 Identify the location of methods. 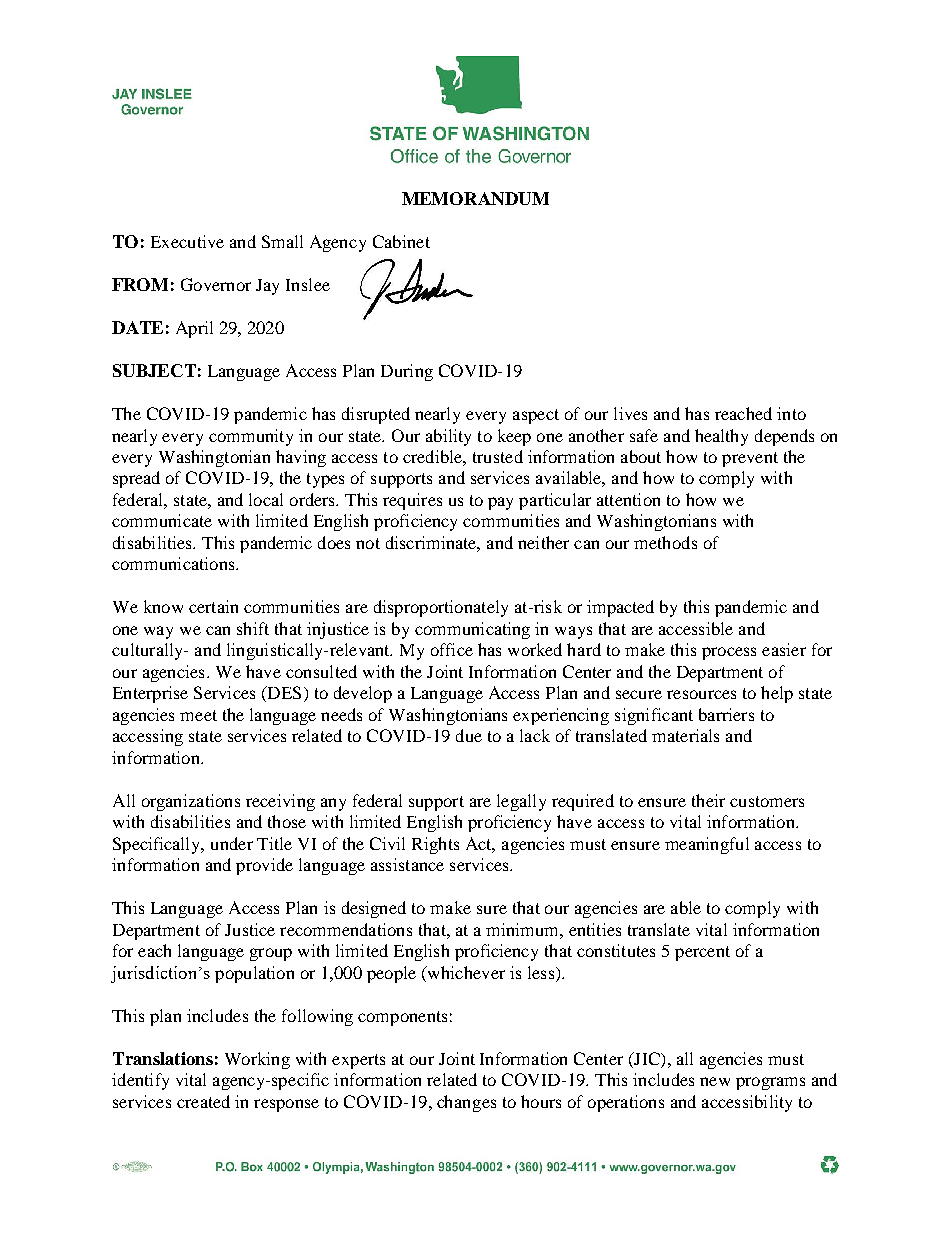
(665, 542).
